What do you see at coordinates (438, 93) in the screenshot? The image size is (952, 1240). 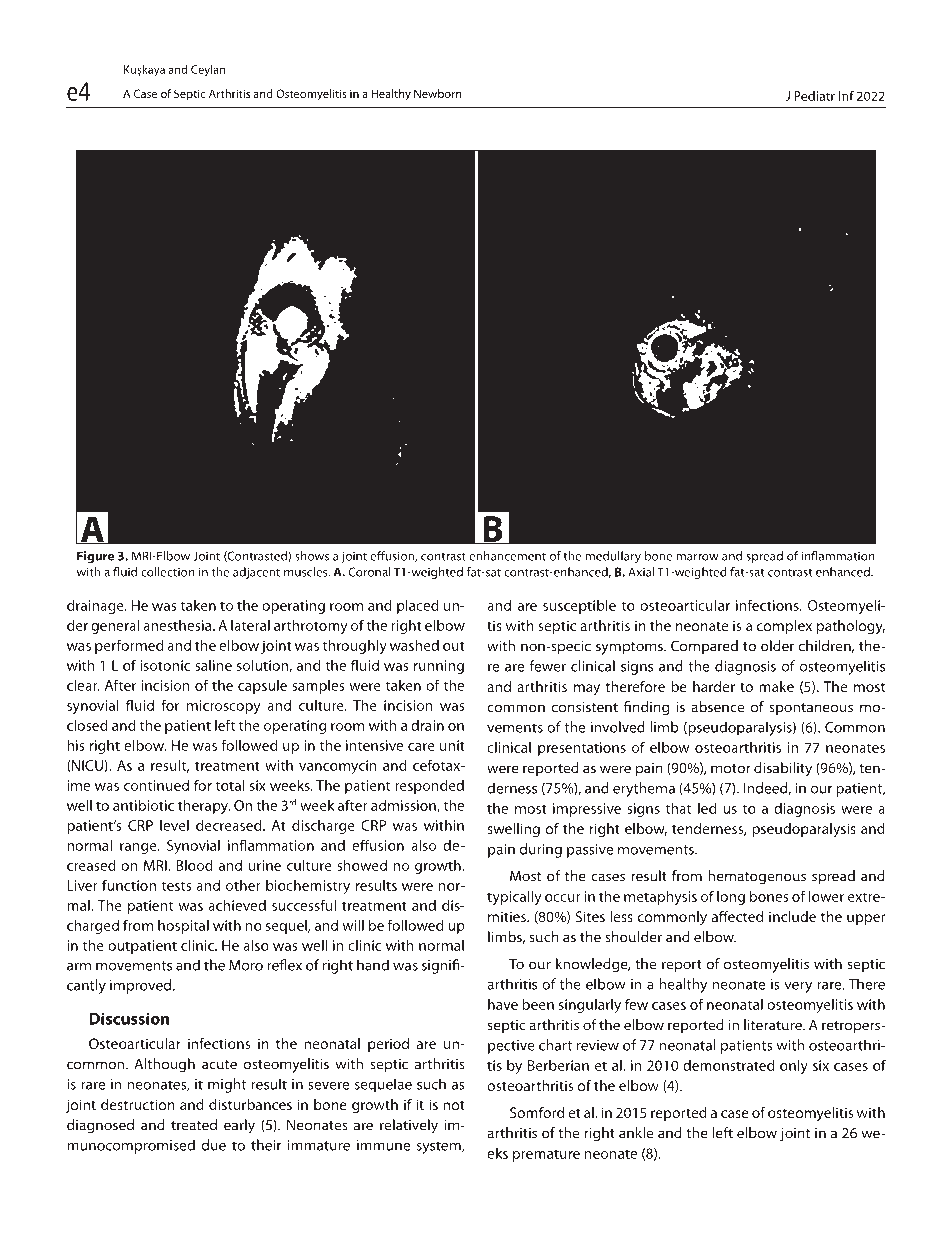 I see `Newborn` at bounding box center [438, 93].
